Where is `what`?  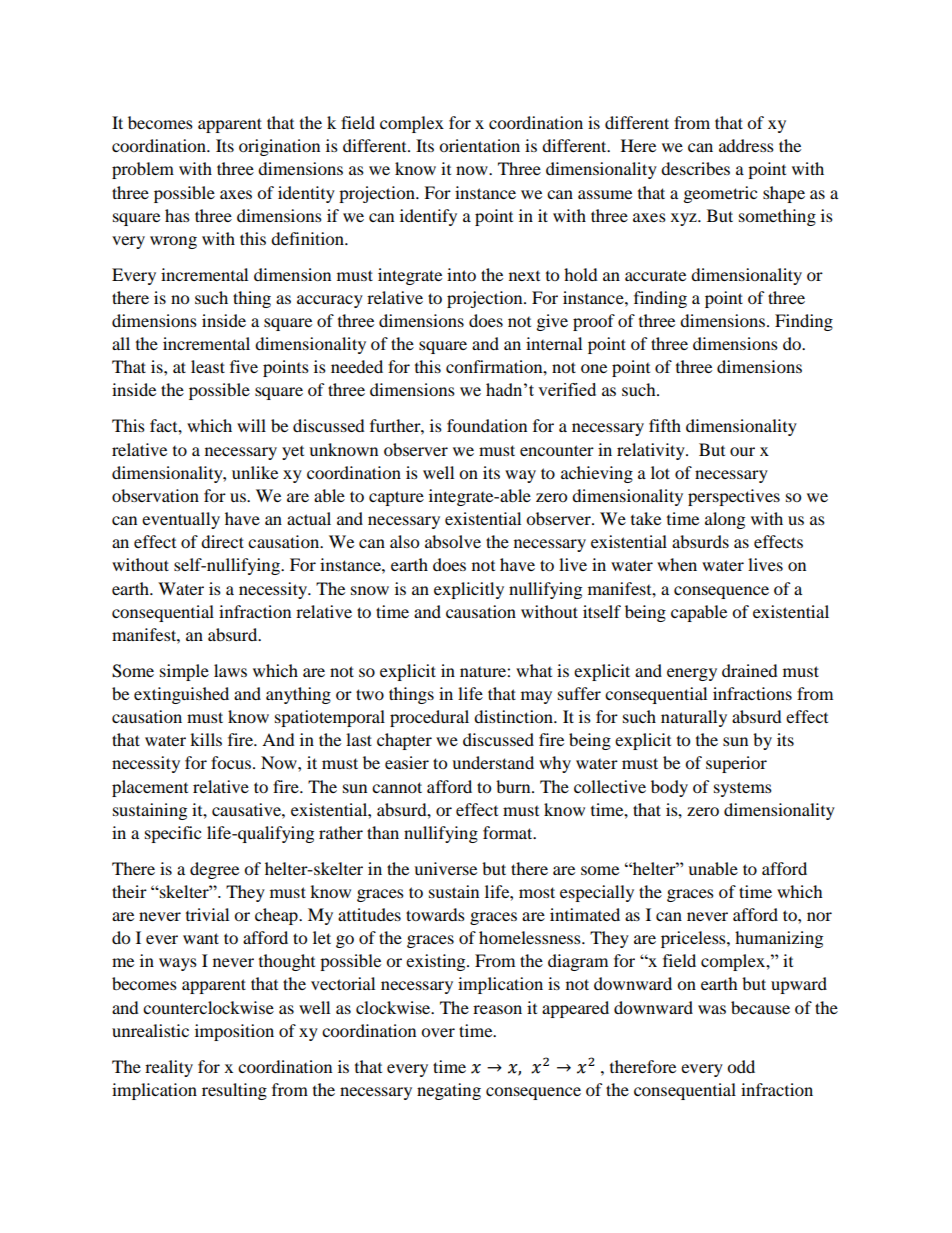
what is located at coordinates (534, 670).
